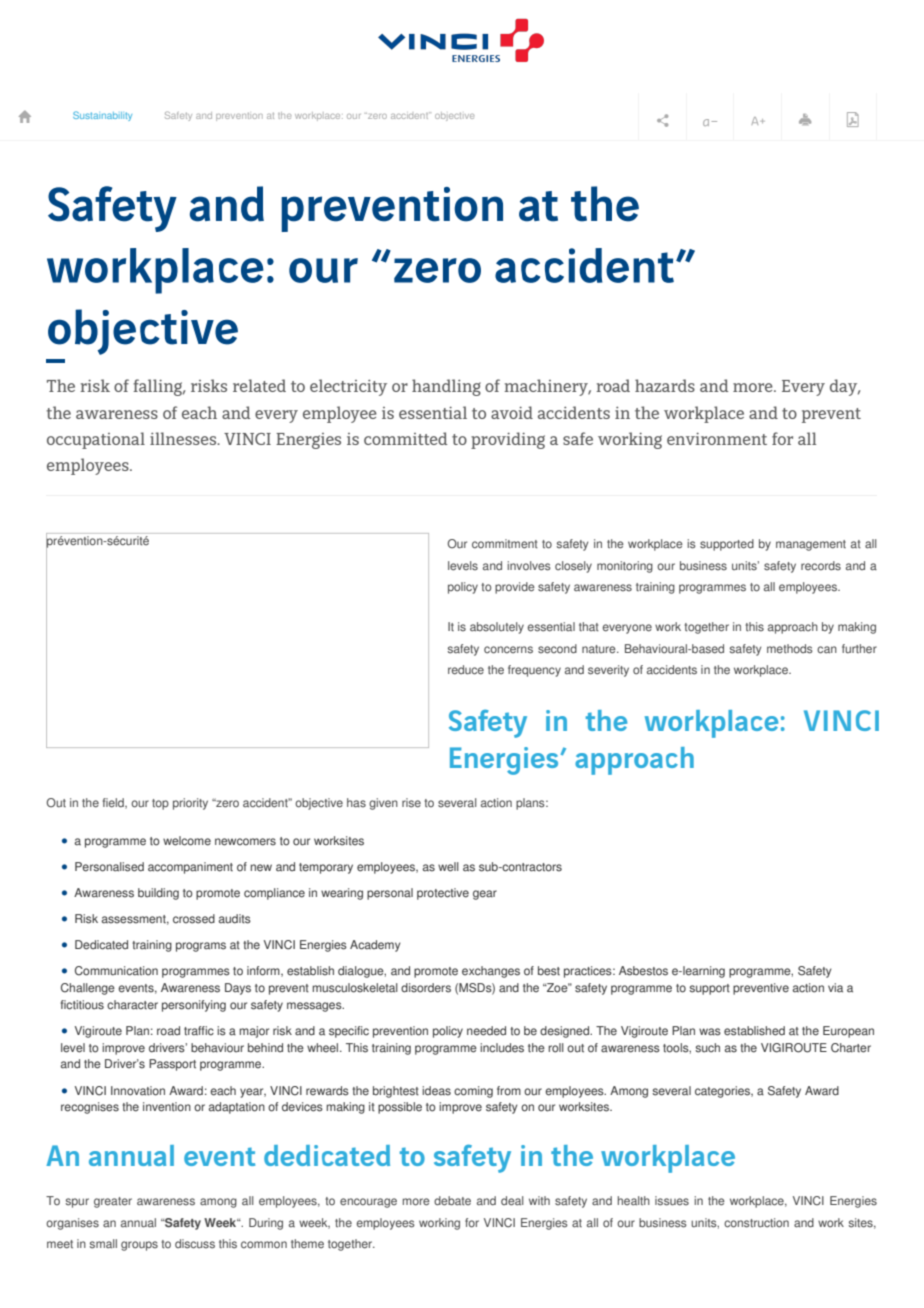 This document has width=924, height=1308. What do you see at coordinates (452, 1201) in the document?
I see `debate` at bounding box center [452, 1201].
